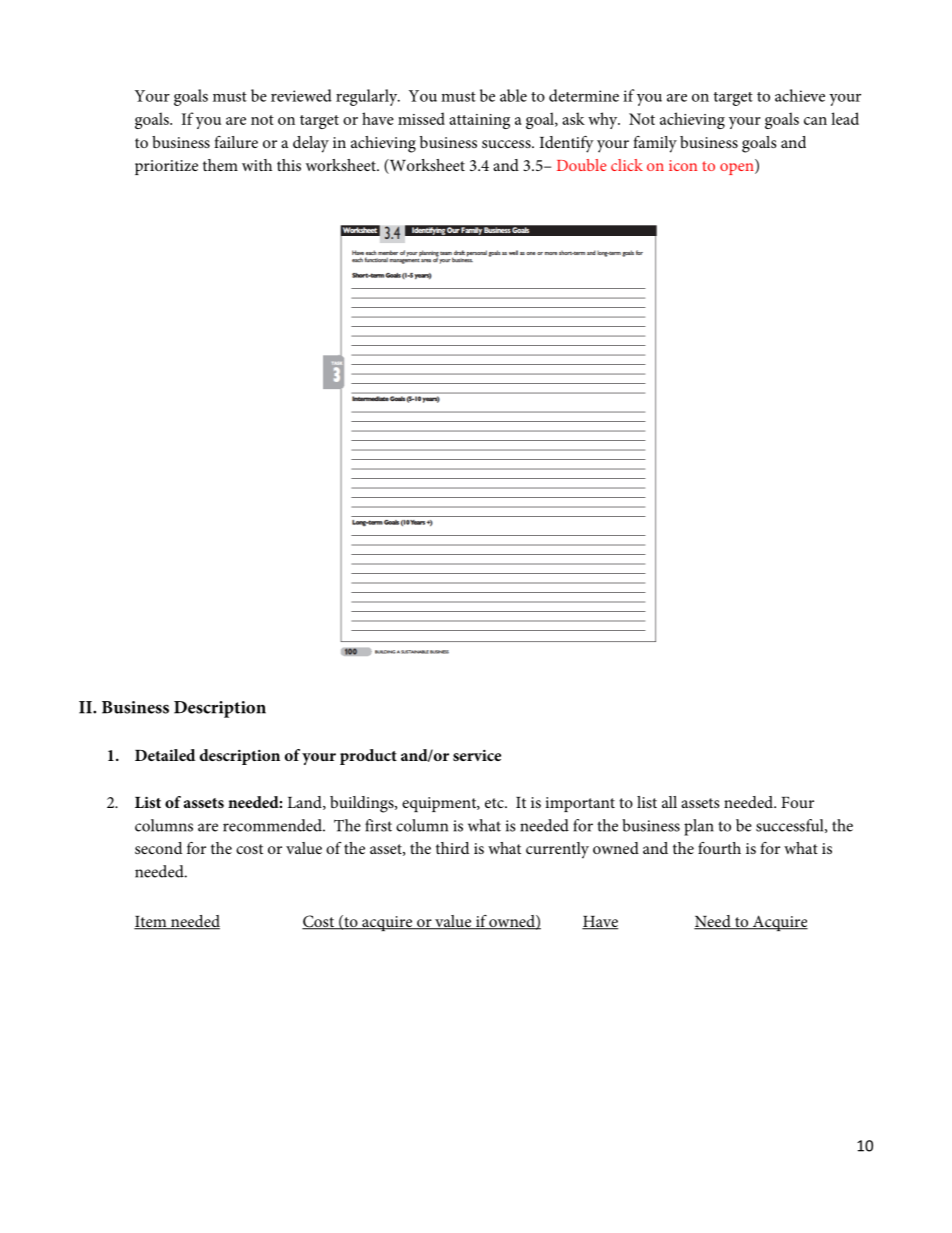  What do you see at coordinates (479, 121) in the document?
I see `attaining` at bounding box center [479, 121].
